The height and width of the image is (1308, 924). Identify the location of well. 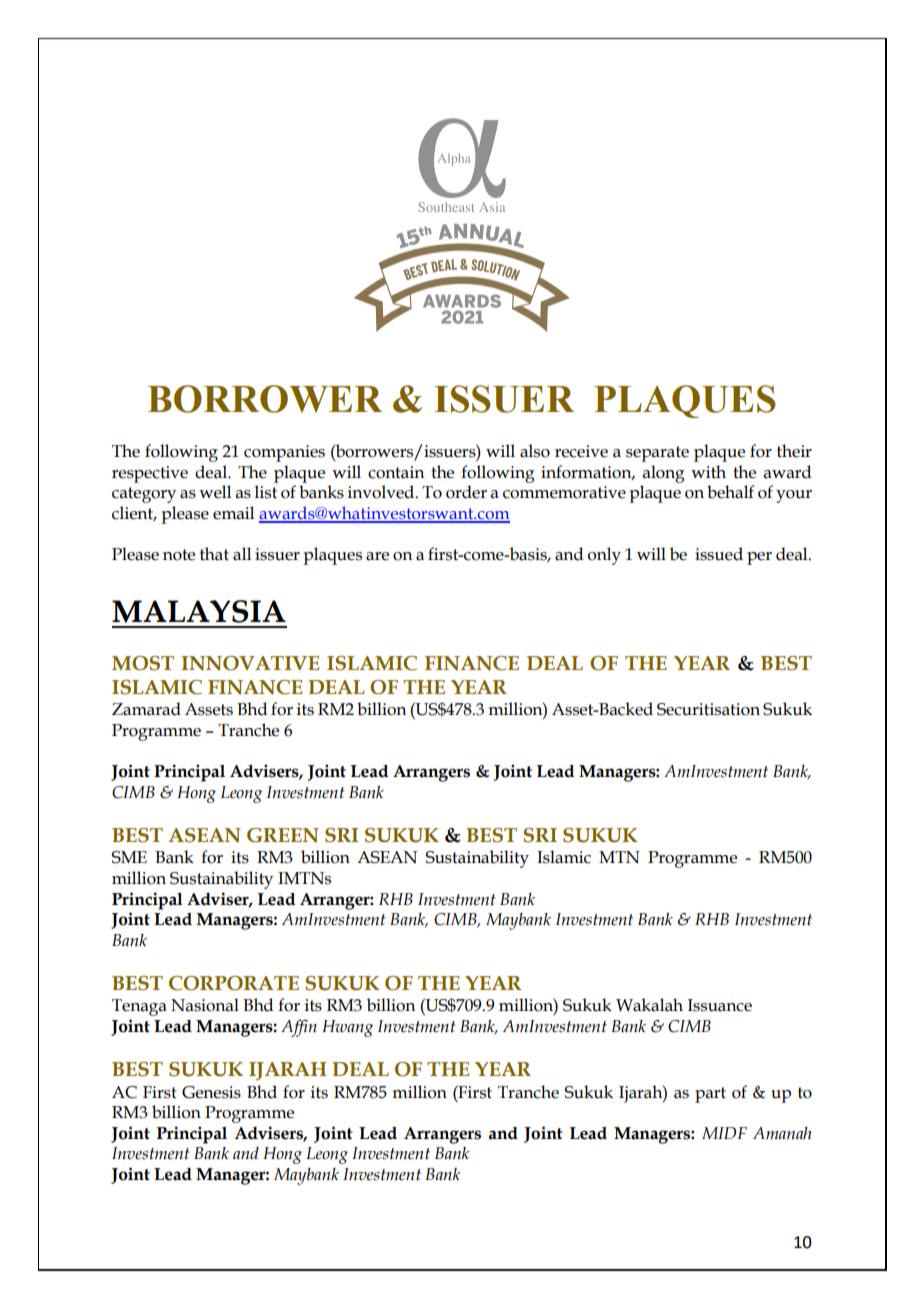
(215, 492).
